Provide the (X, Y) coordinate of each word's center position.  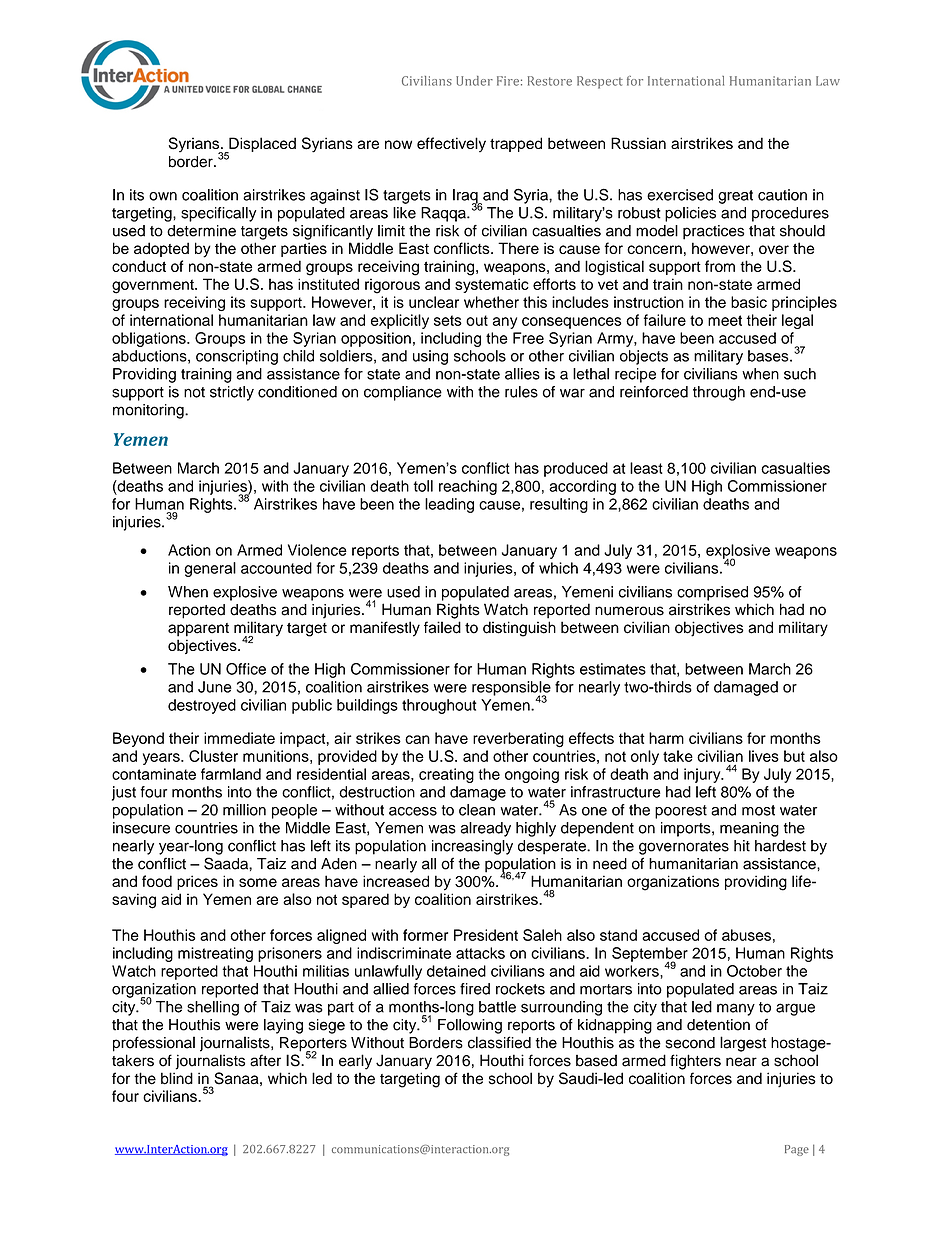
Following (470, 1026)
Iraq (466, 197)
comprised (712, 593)
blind (177, 1078)
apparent (198, 630)
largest (743, 1044)
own (163, 196)
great (735, 197)
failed (442, 627)
